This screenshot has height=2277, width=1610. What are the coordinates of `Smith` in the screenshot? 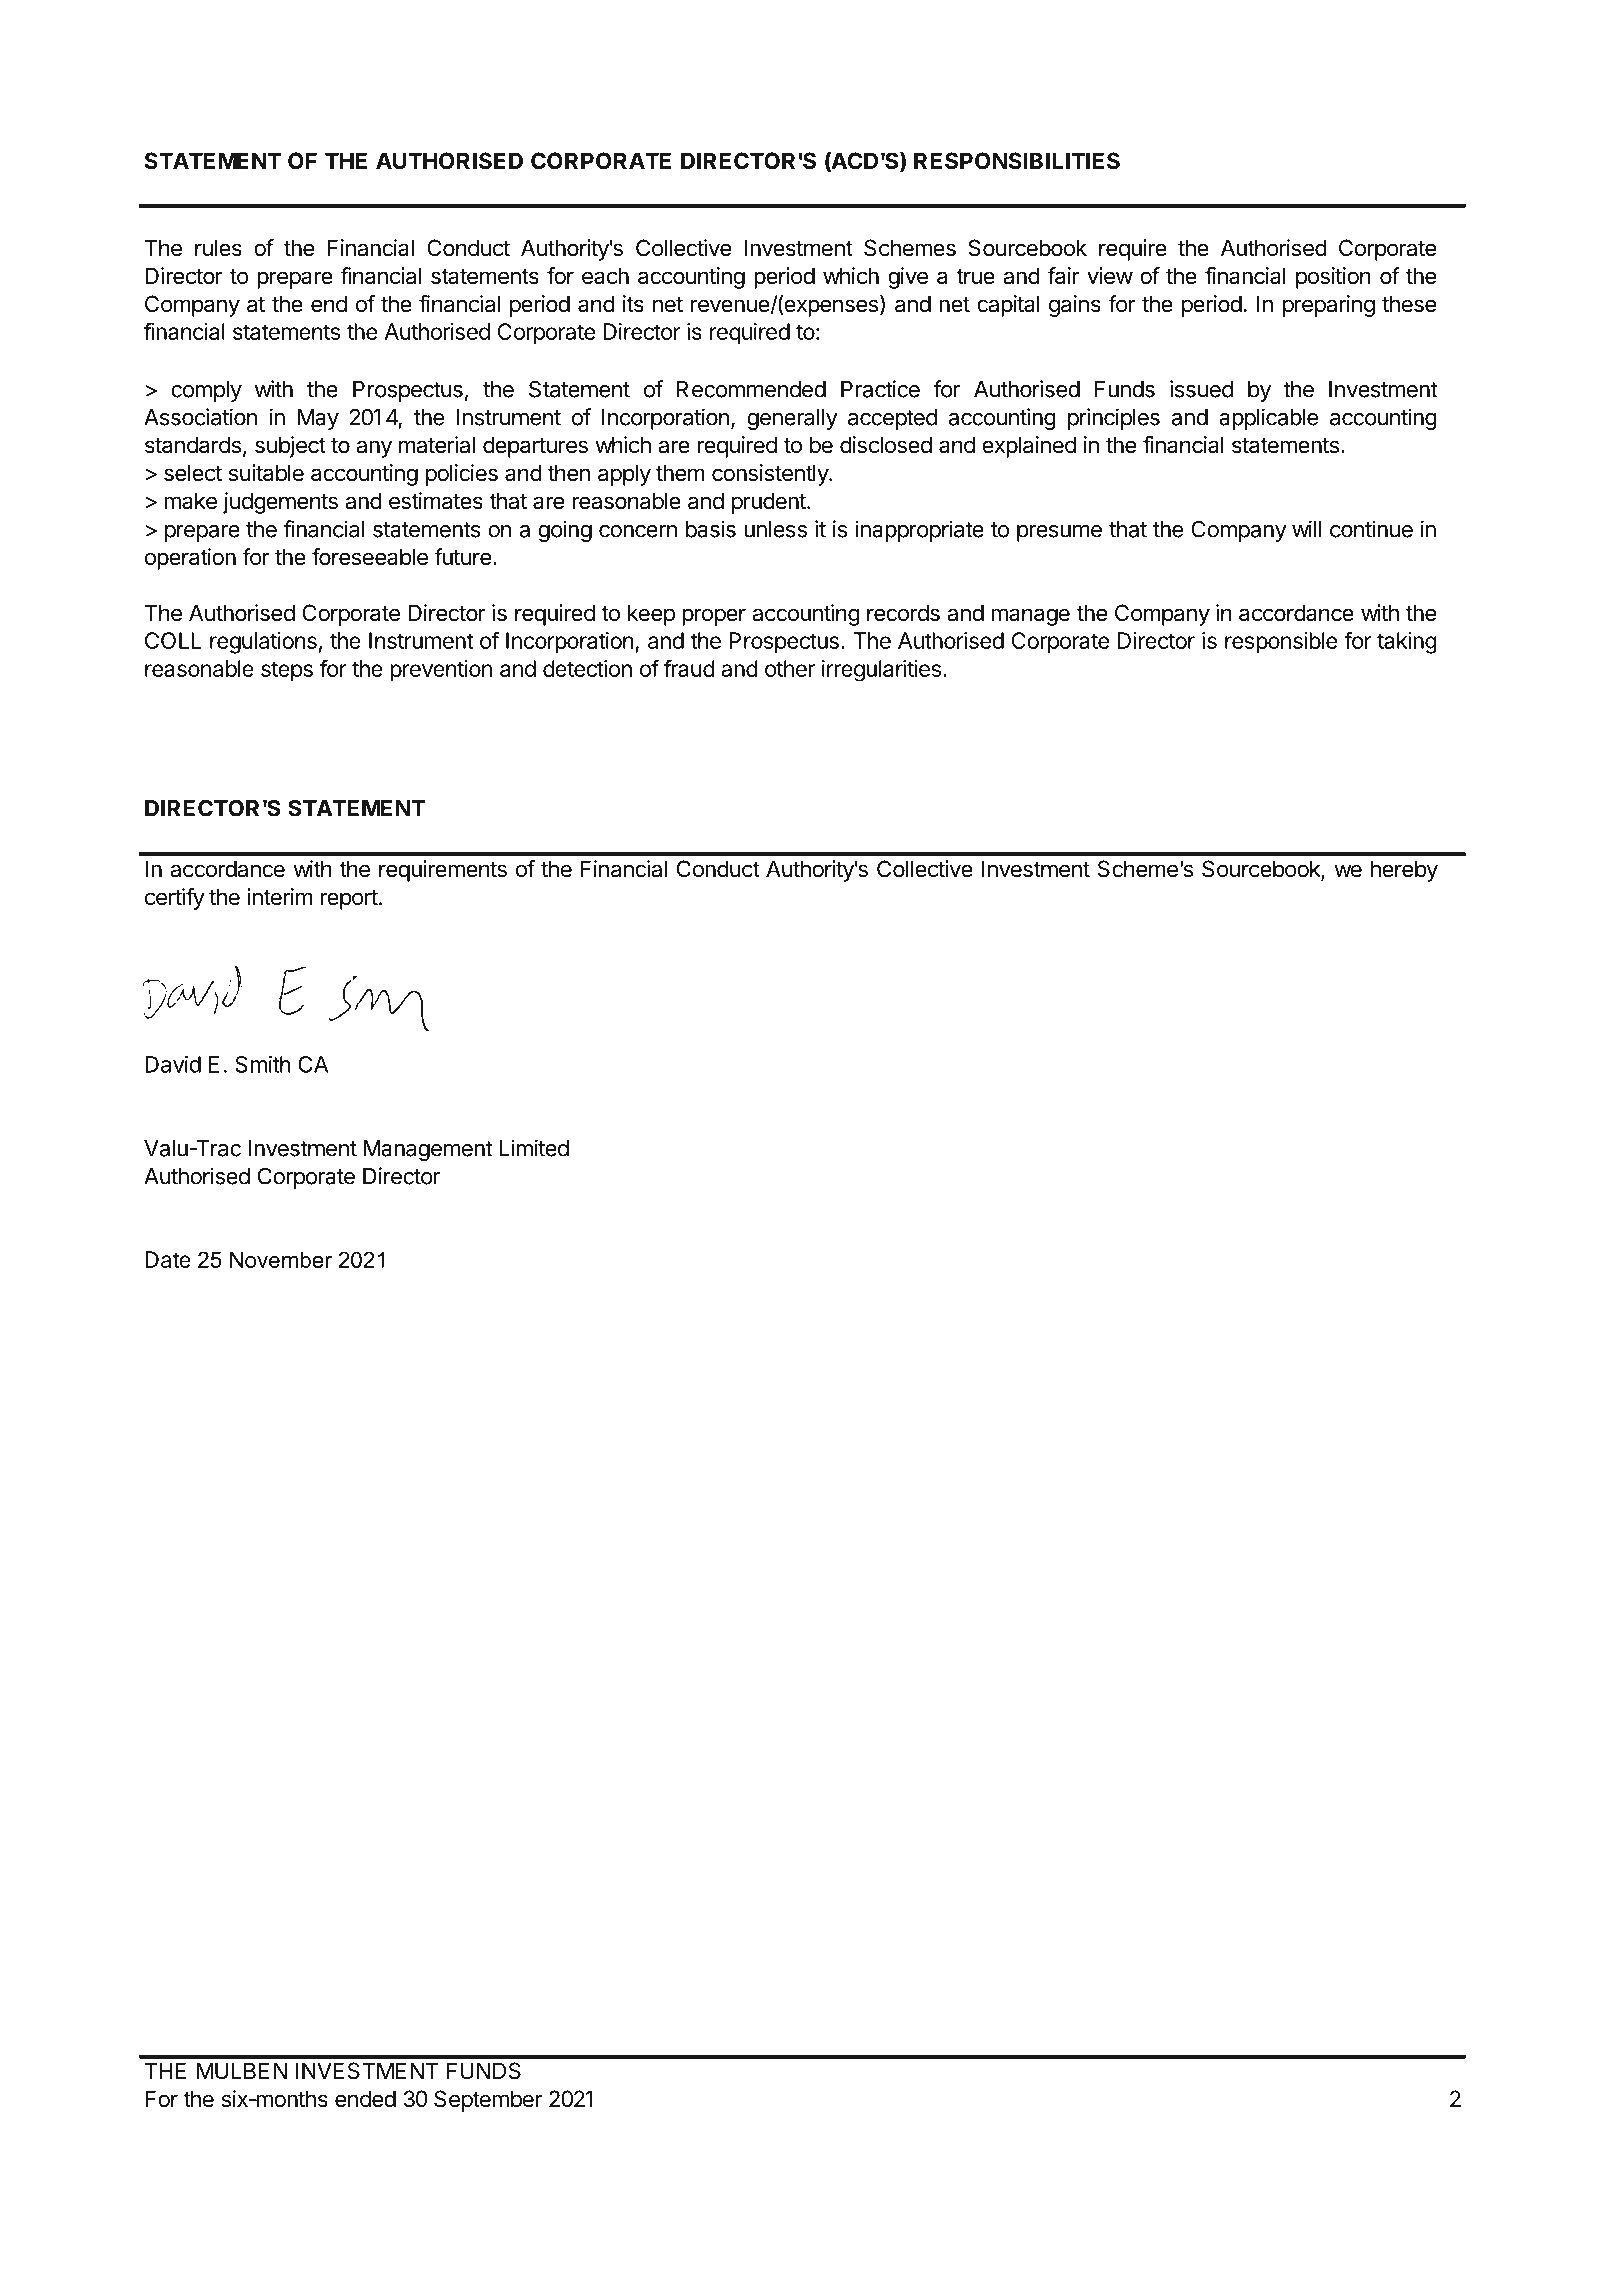 It's located at (263, 1064).
